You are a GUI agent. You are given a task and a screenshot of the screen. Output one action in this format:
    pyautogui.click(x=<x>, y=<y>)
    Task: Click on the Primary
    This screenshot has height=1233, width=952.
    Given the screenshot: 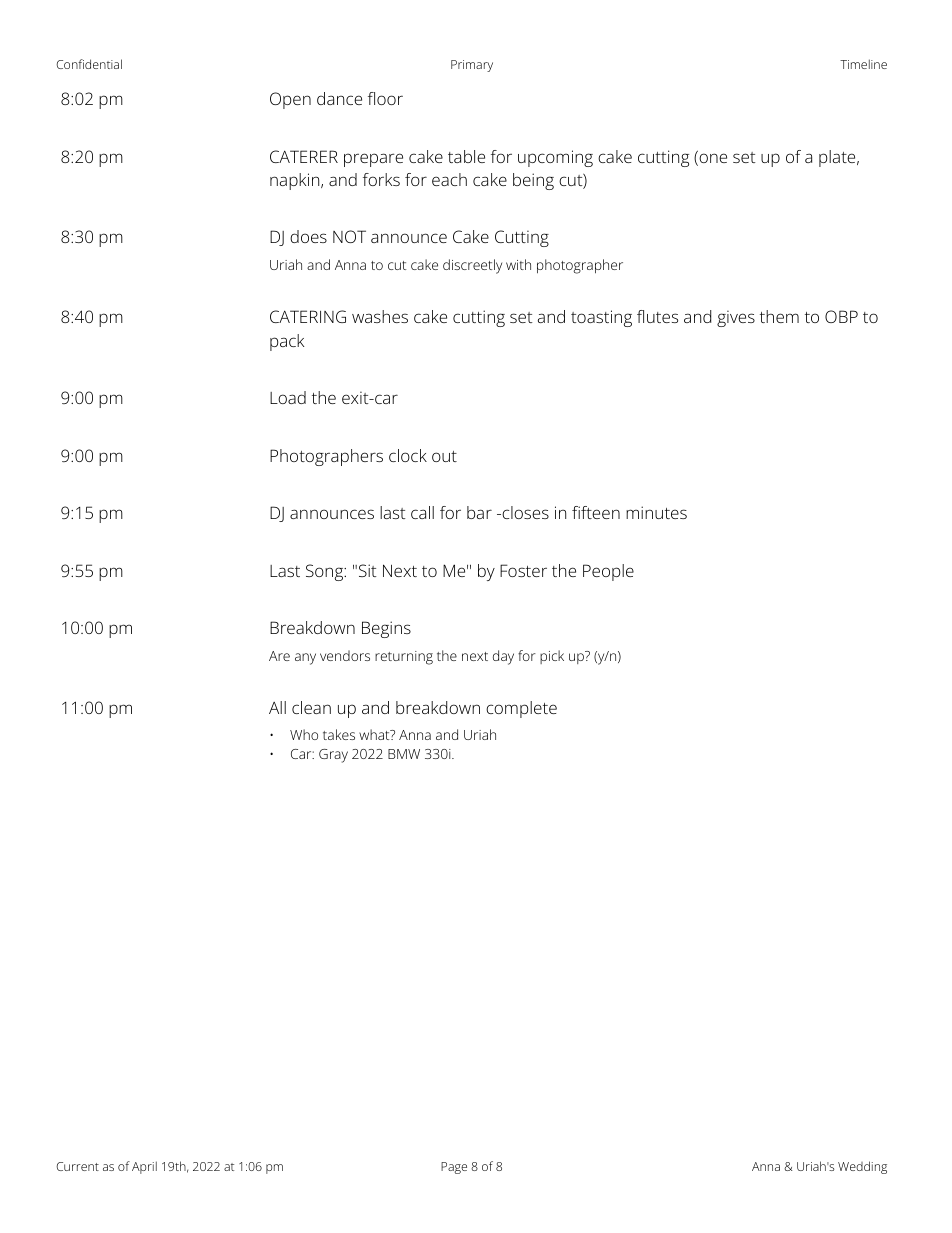 What is the action you would take?
    pyautogui.click(x=472, y=66)
